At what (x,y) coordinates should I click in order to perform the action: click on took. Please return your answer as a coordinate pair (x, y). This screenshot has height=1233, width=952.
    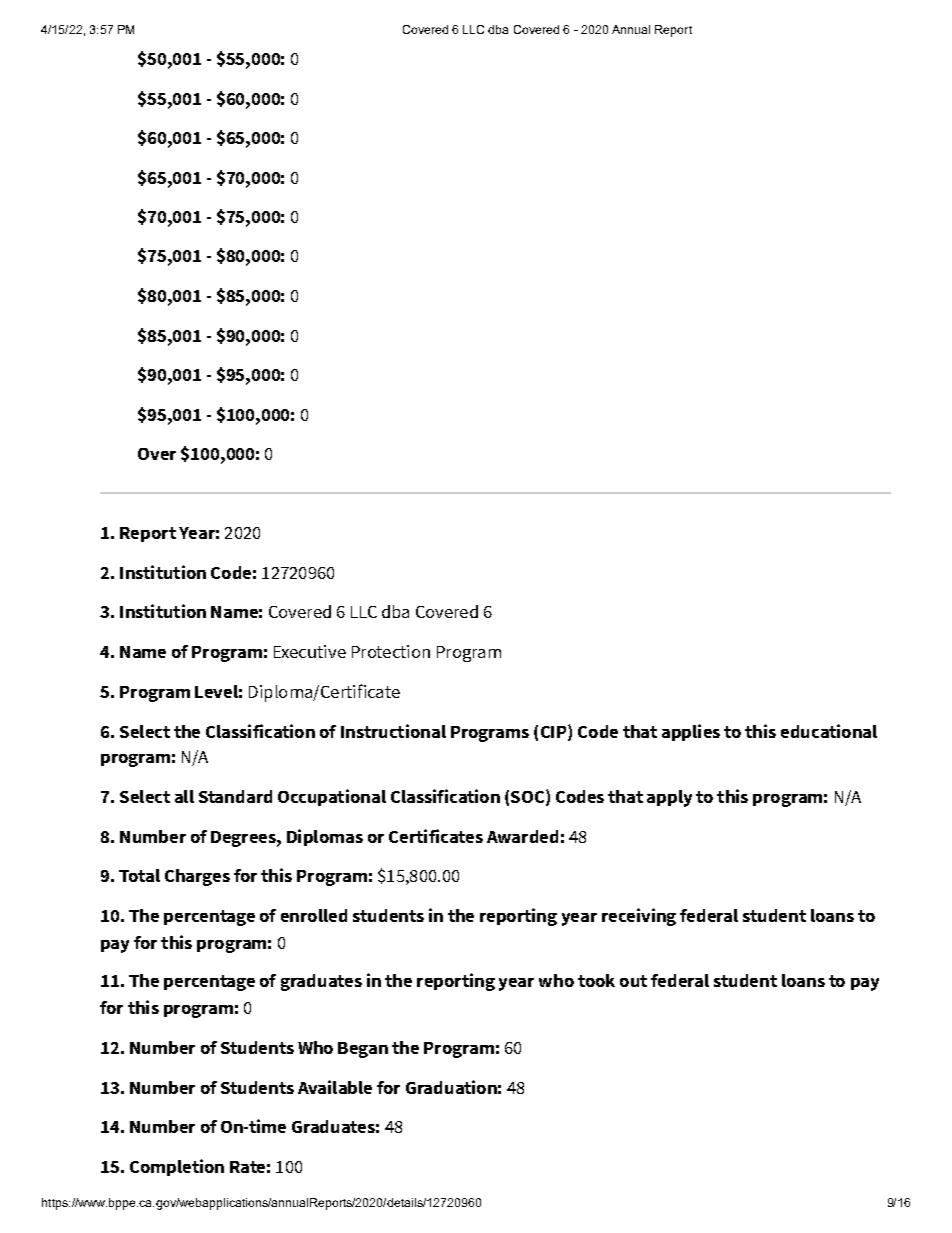
    Looking at the image, I should click on (596, 980).
